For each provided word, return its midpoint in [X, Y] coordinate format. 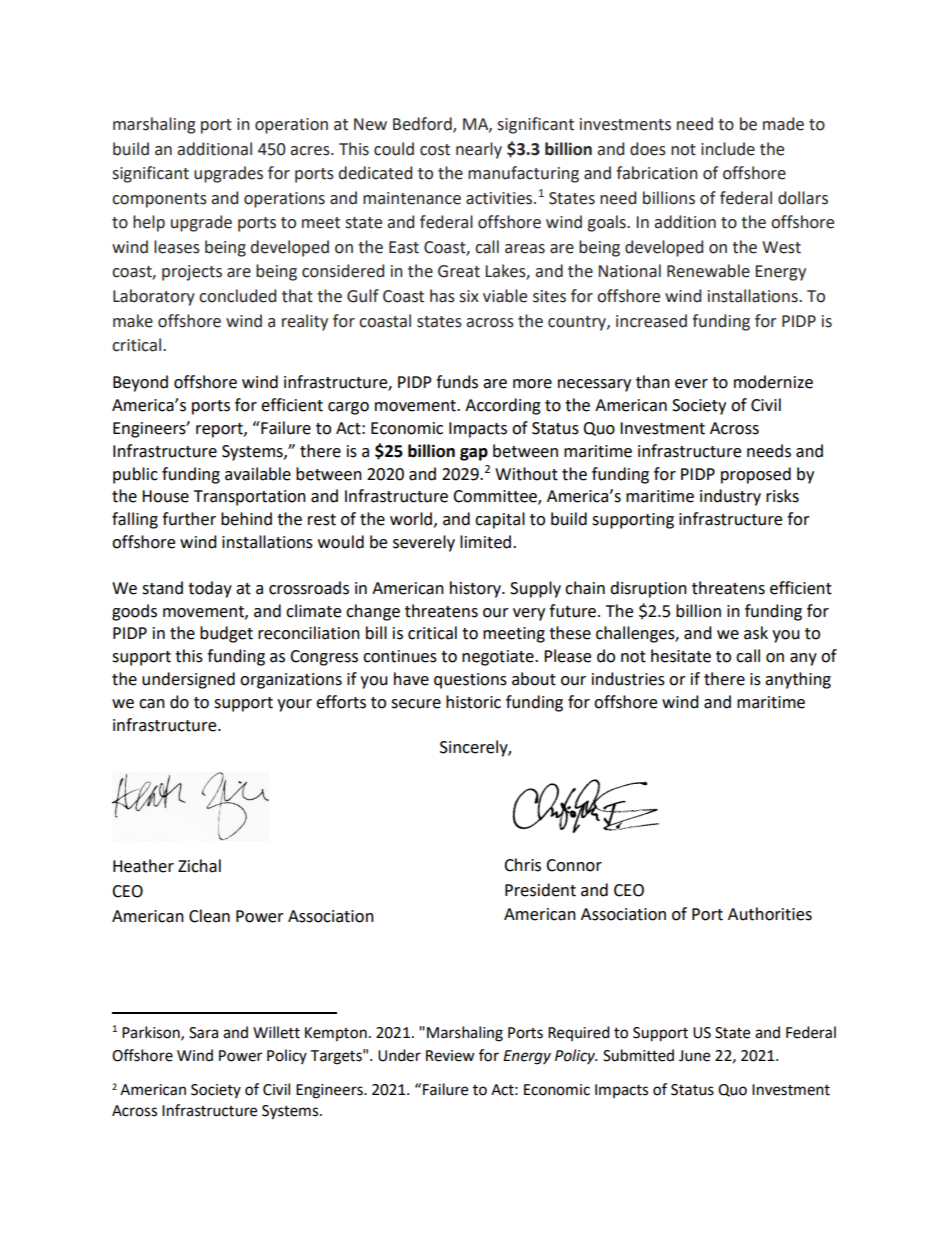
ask [756, 633]
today [210, 589]
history [476, 589]
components [159, 200]
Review [450, 1056]
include [728, 149]
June [694, 1056]
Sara [203, 1033]
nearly [479, 150]
